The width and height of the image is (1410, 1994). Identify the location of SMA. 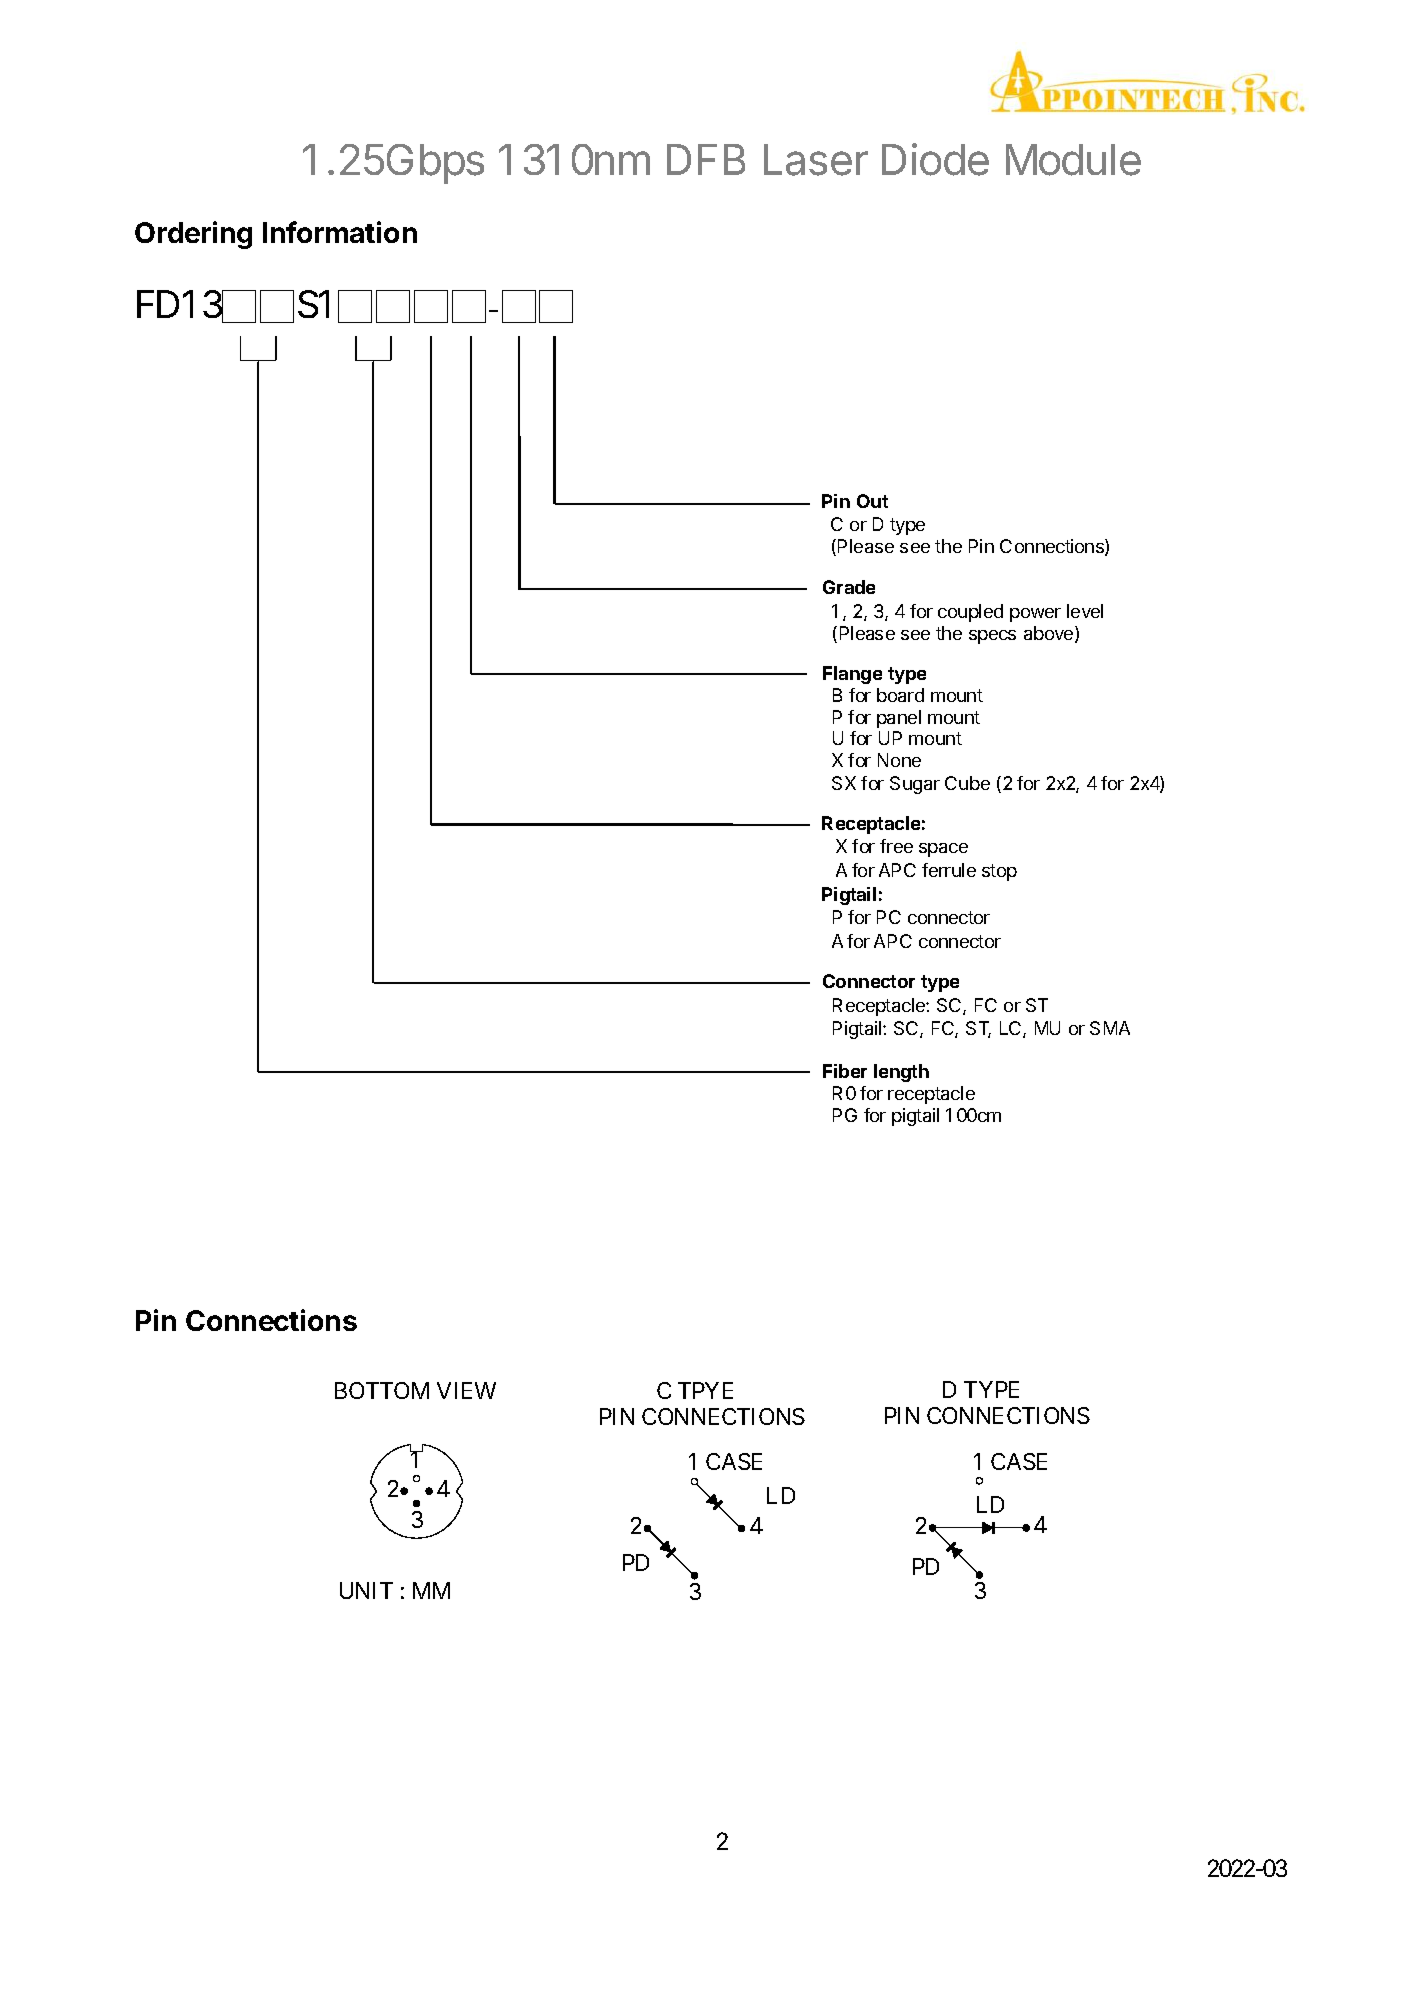
(1110, 1028).
